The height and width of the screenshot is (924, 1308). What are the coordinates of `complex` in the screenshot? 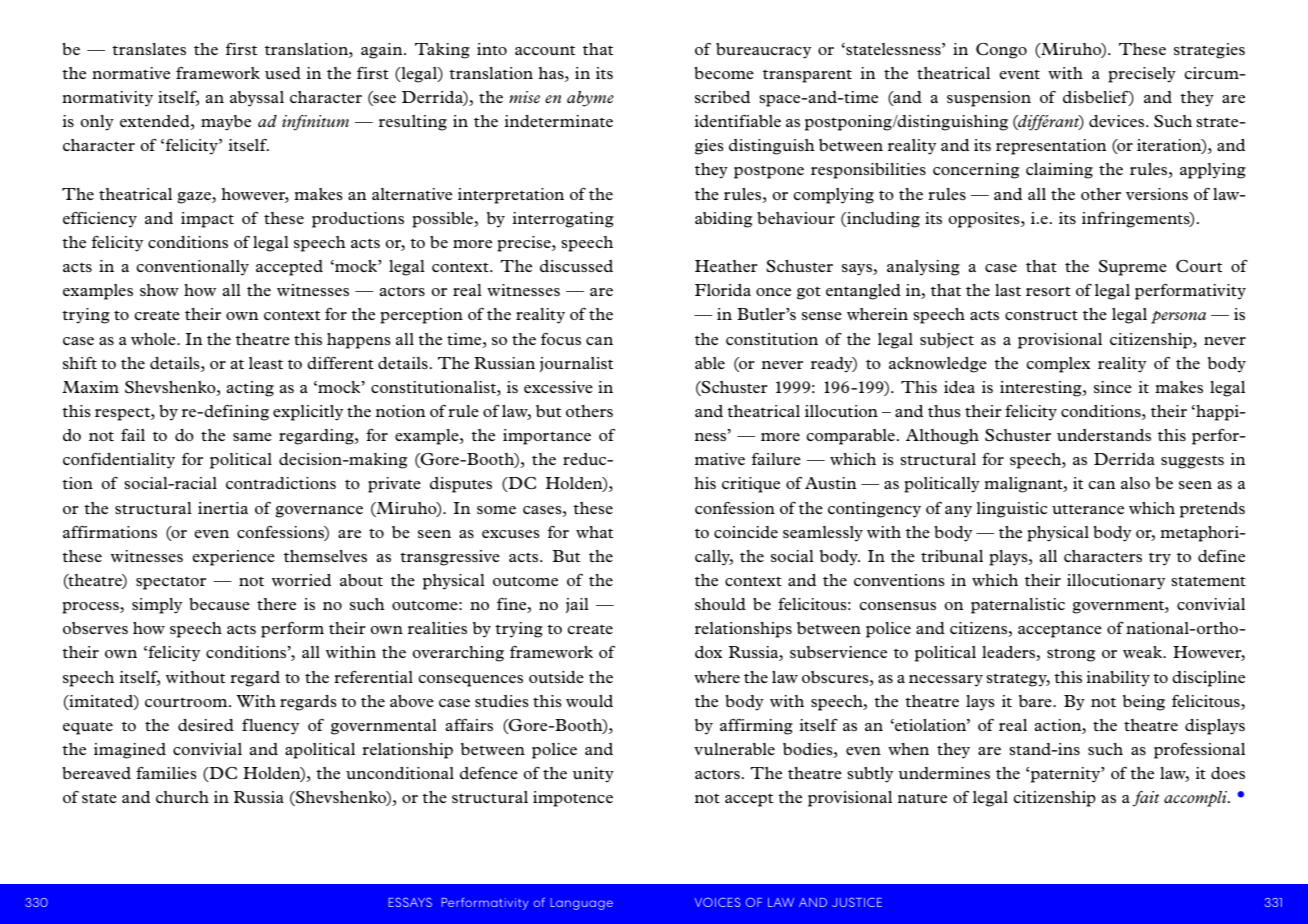 It's located at (1058, 365).
